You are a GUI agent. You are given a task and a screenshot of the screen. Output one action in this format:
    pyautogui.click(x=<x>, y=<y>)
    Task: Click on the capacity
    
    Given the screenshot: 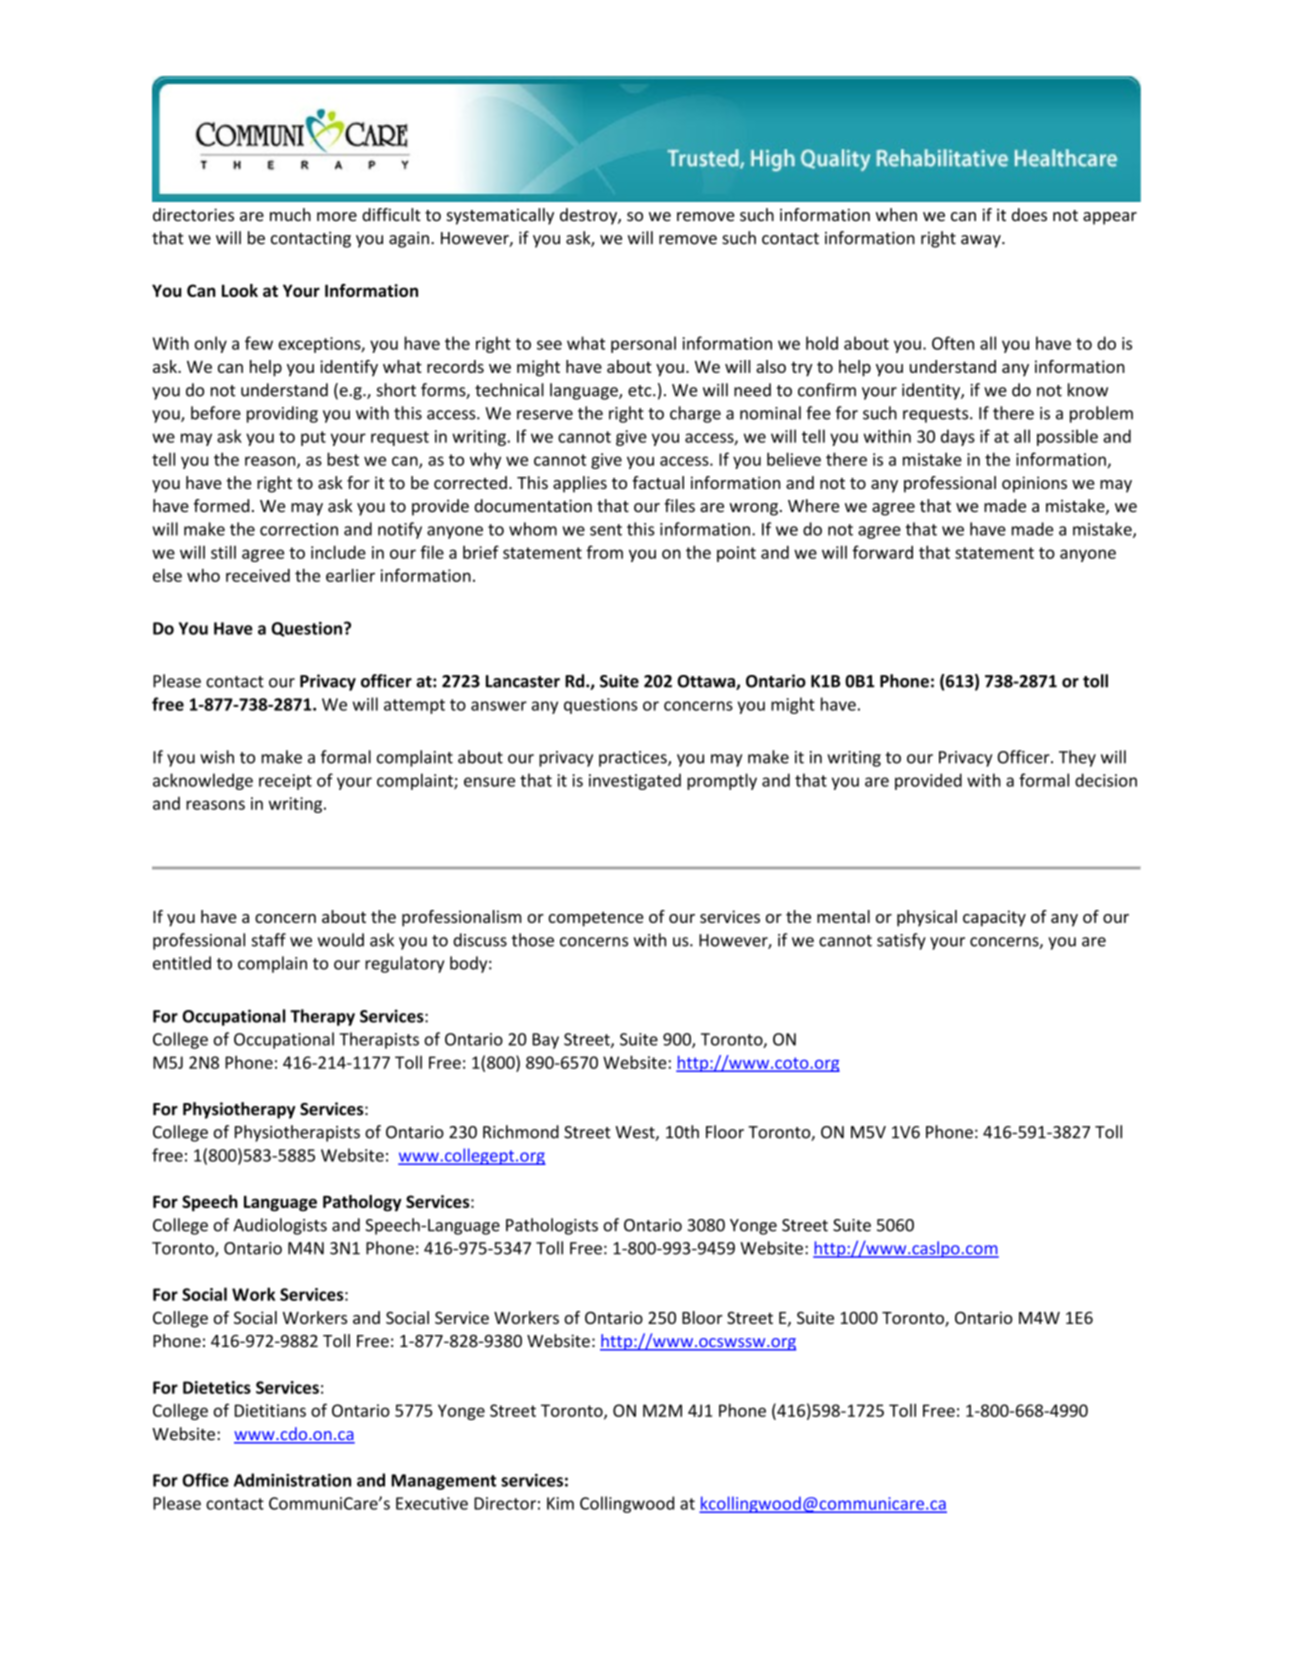 What is the action you would take?
    pyautogui.click(x=994, y=918)
